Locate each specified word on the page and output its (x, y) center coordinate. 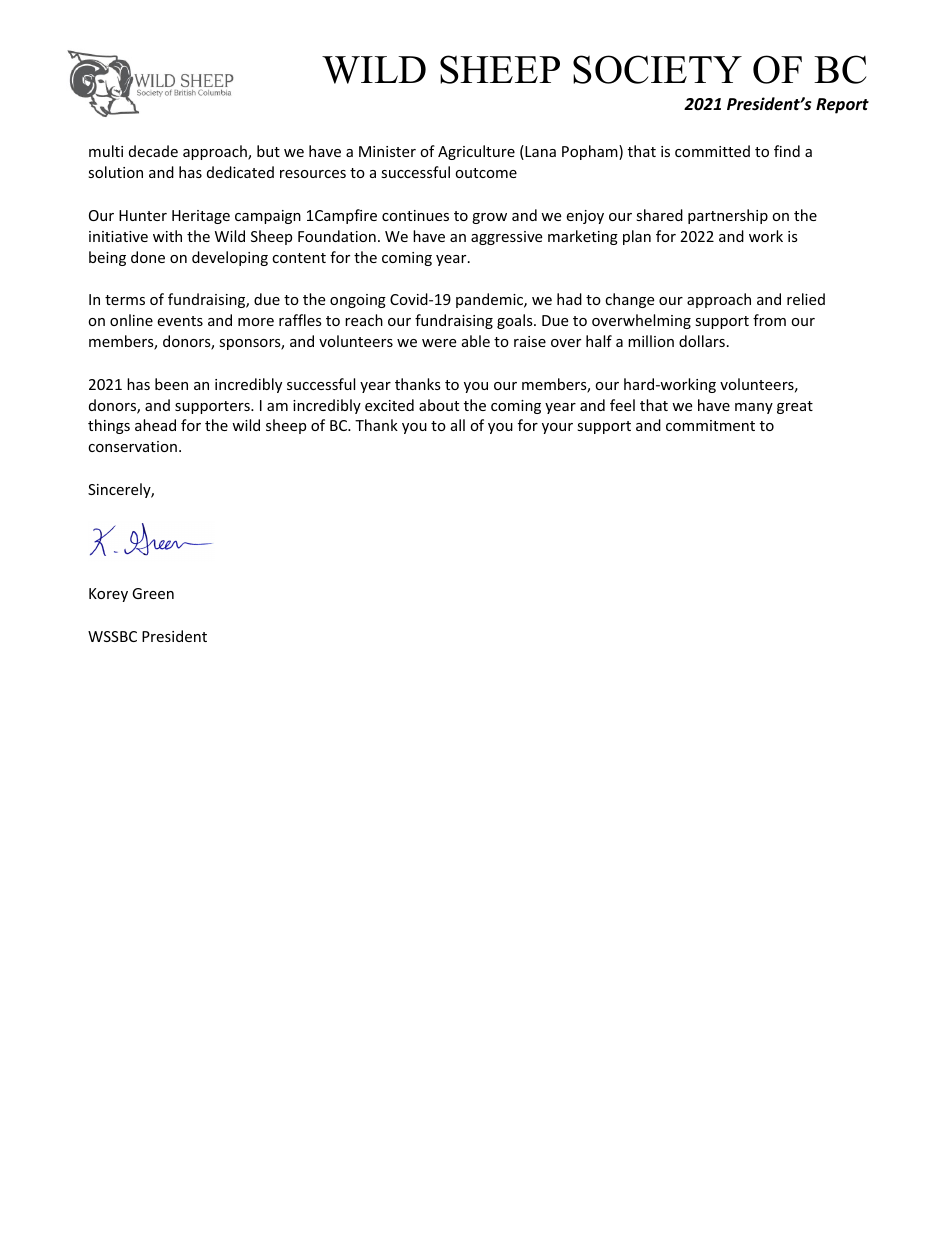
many (754, 408)
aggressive (506, 238)
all (458, 425)
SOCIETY (657, 69)
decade (153, 151)
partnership (728, 216)
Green (153, 593)
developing (230, 258)
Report (842, 106)
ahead (155, 425)
